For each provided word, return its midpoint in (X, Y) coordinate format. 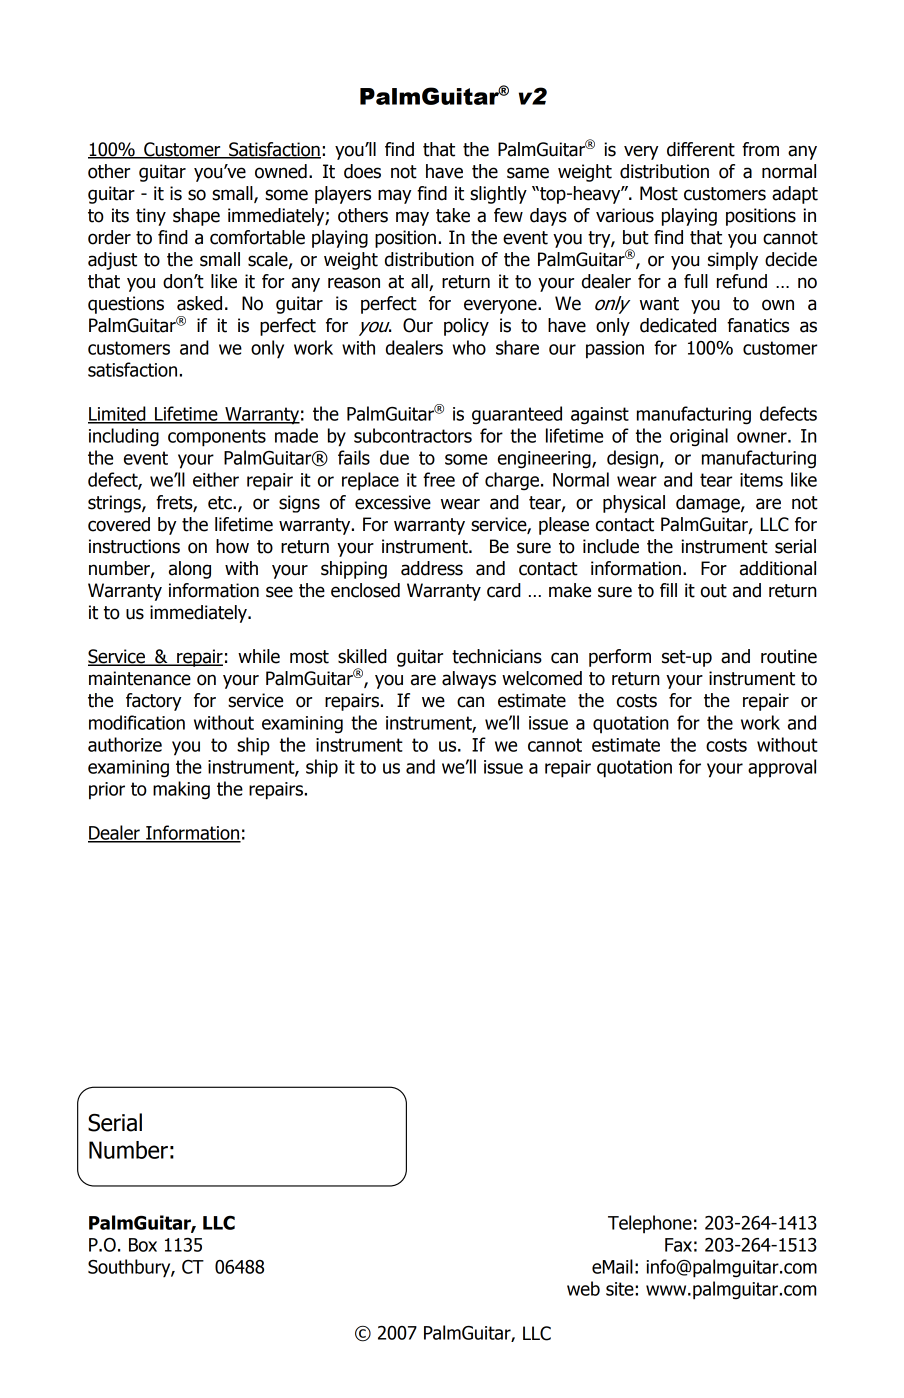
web (583, 1288)
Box (143, 1245)
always (469, 680)
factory (153, 702)
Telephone (650, 1224)
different (701, 149)
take (453, 215)
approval (782, 768)
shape (196, 217)
